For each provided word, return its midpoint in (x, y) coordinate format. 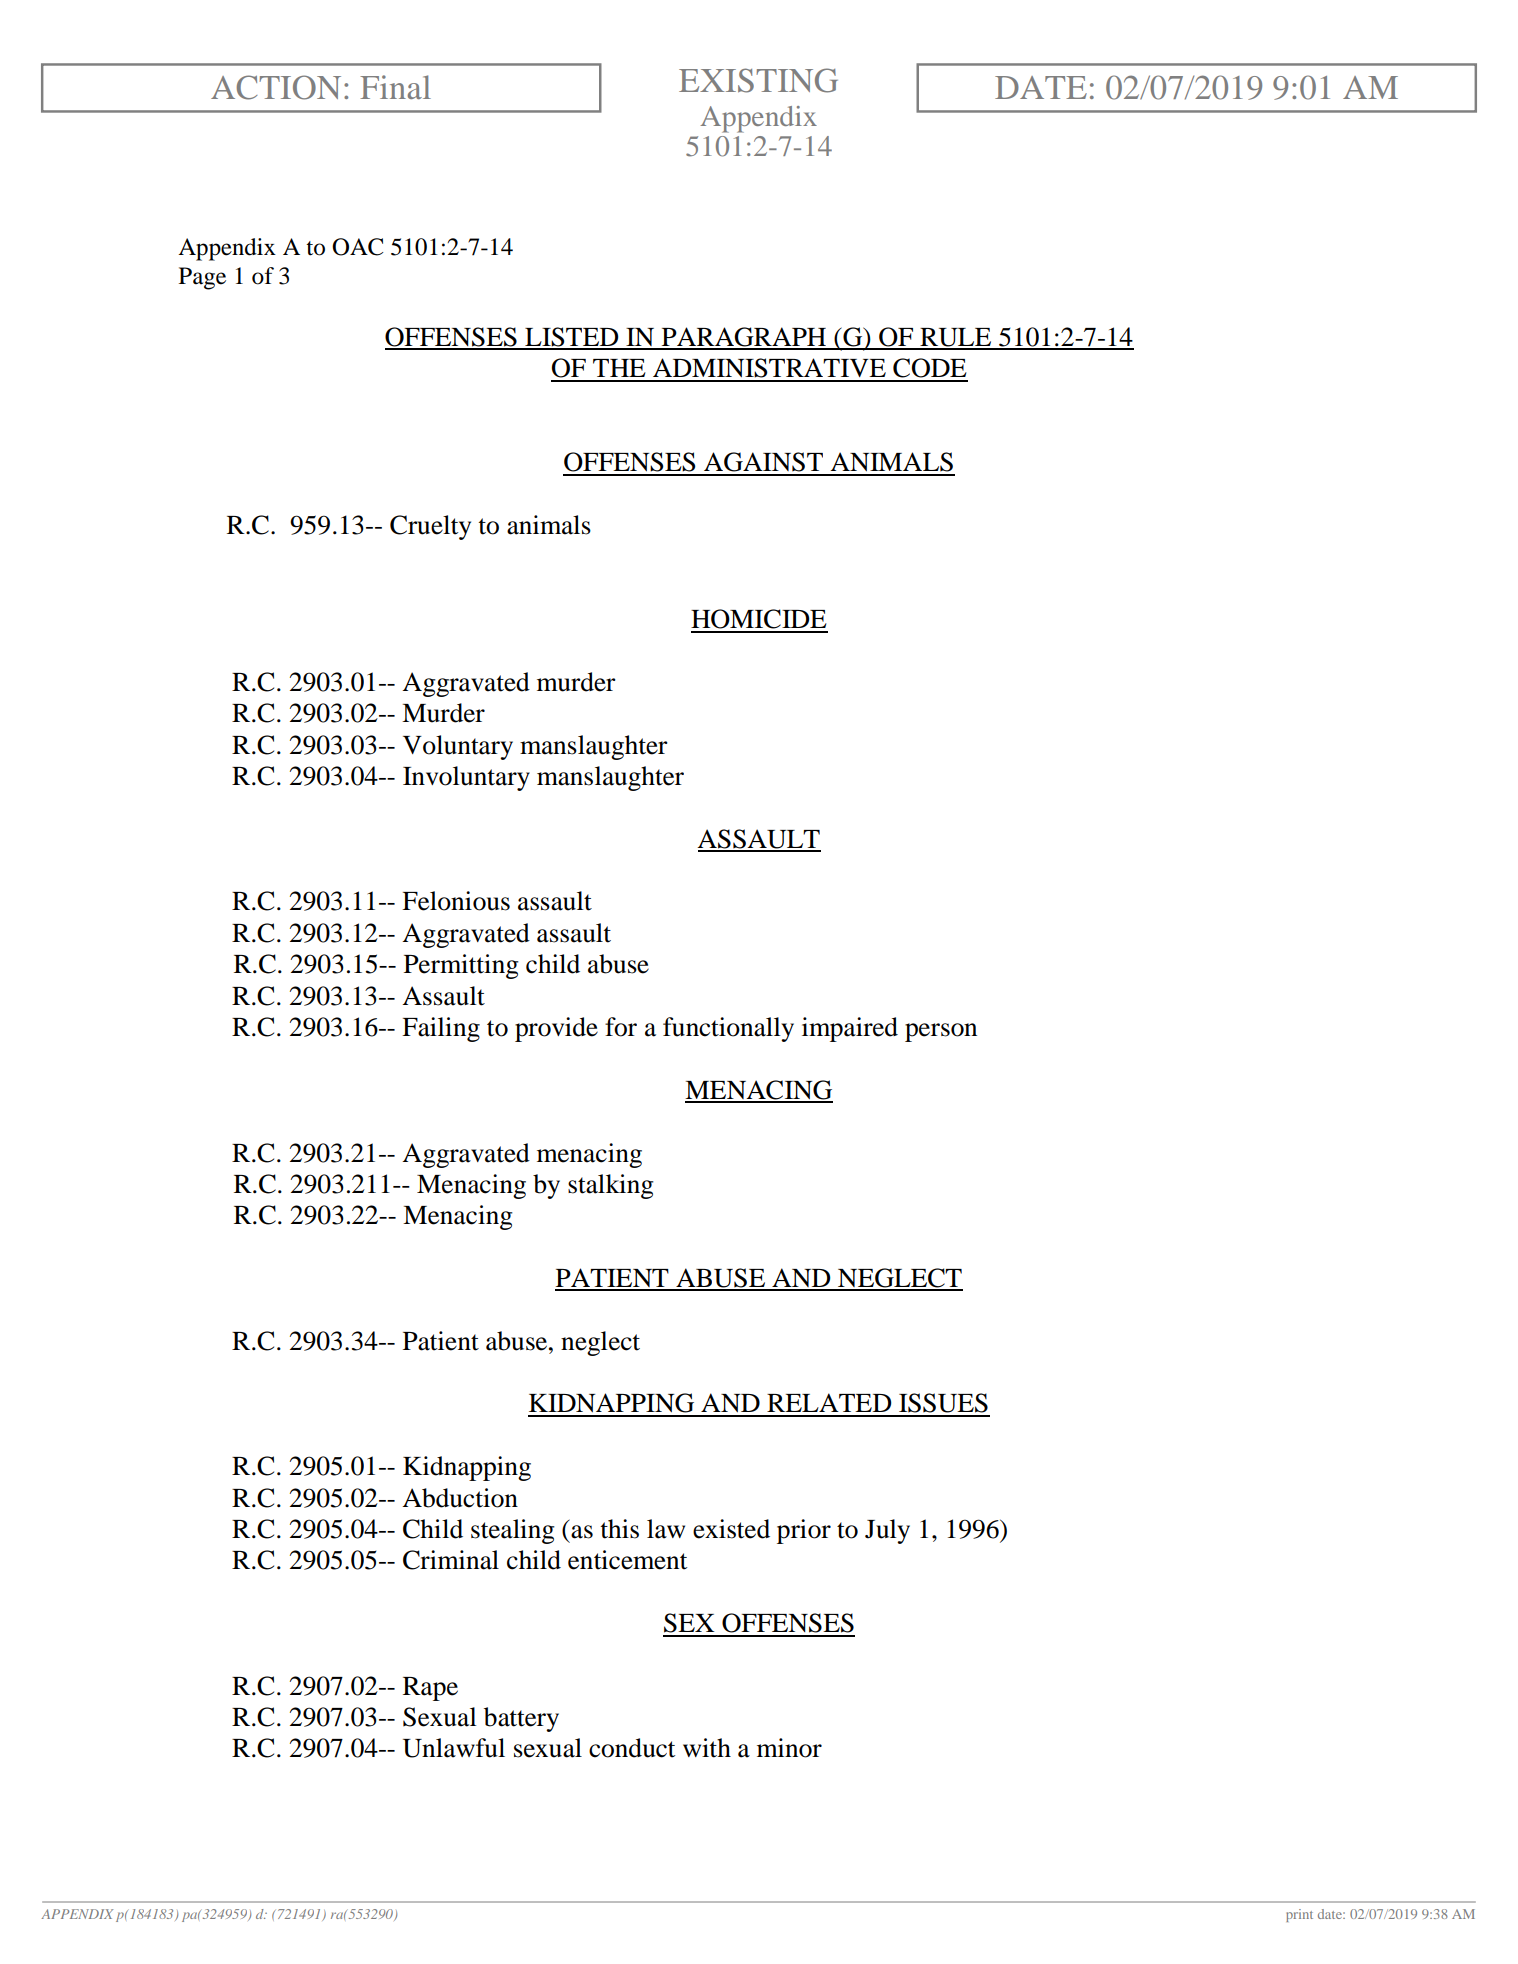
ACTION (276, 87)
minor (789, 1748)
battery (521, 1719)
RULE (956, 338)
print (1299, 1915)
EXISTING (758, 80)
